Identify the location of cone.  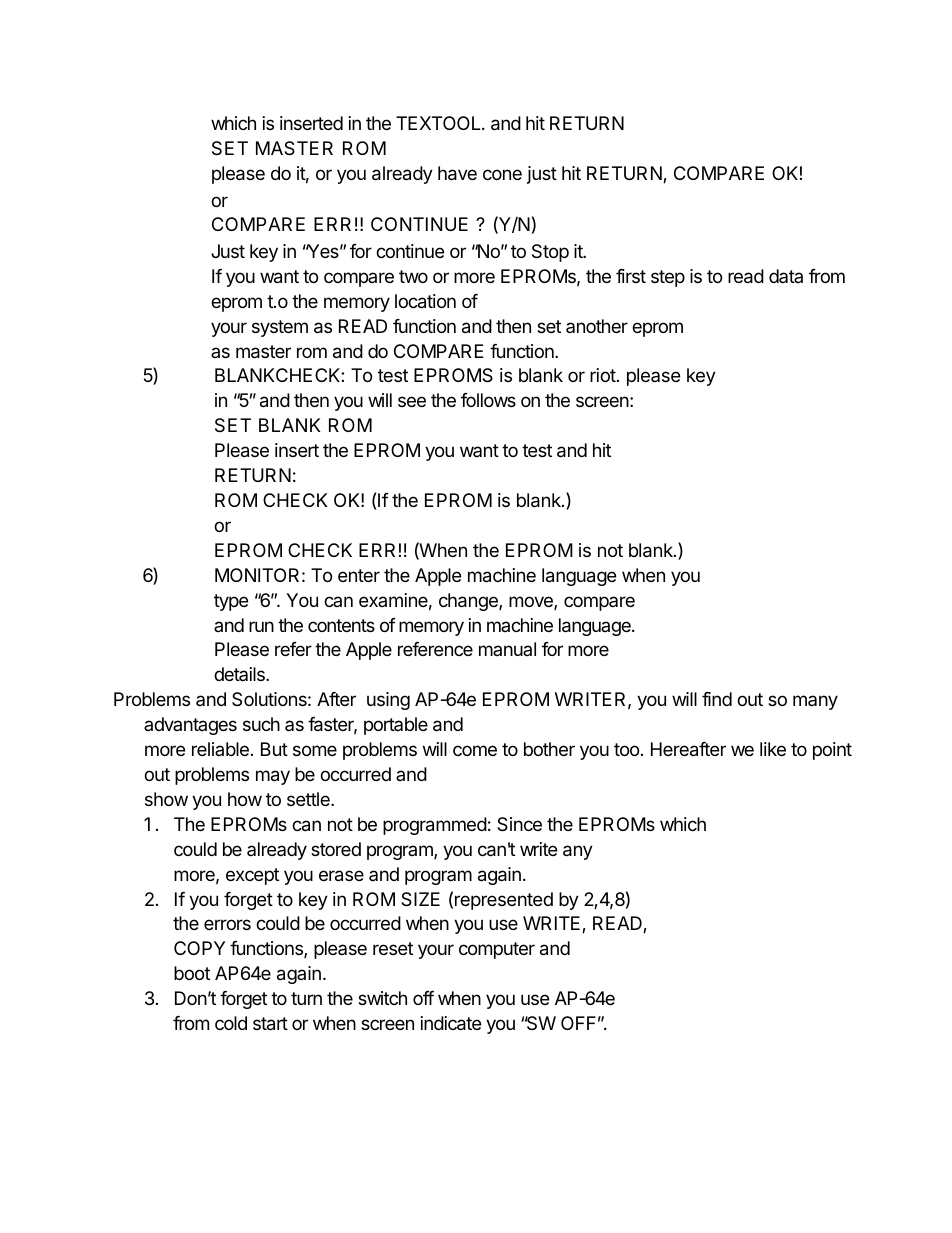
(502, 174).
